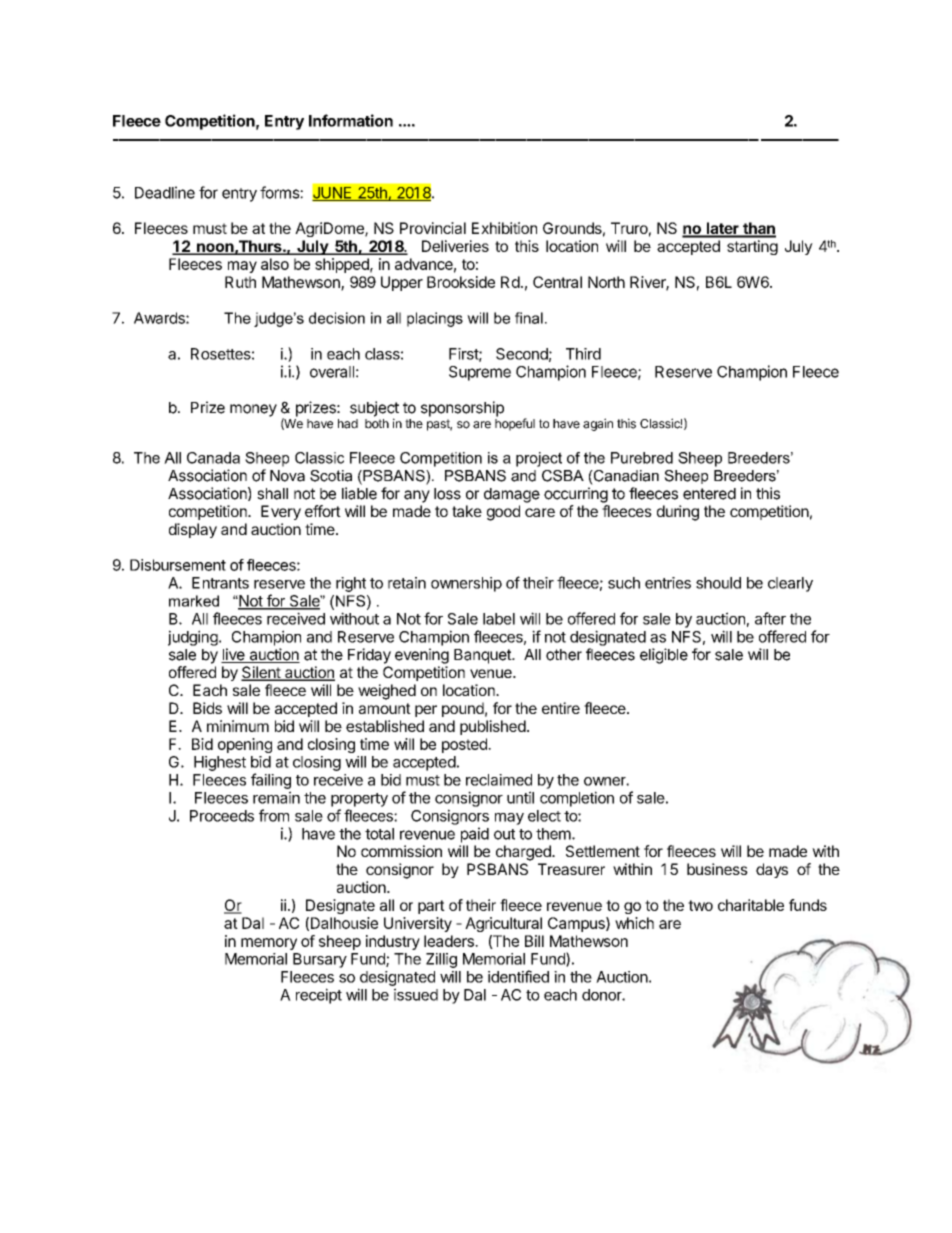 The image size is (952, 1233). What do you see at coordinates (518, 976) in the document?
I see `identified` at bounding box center [518, 976].
